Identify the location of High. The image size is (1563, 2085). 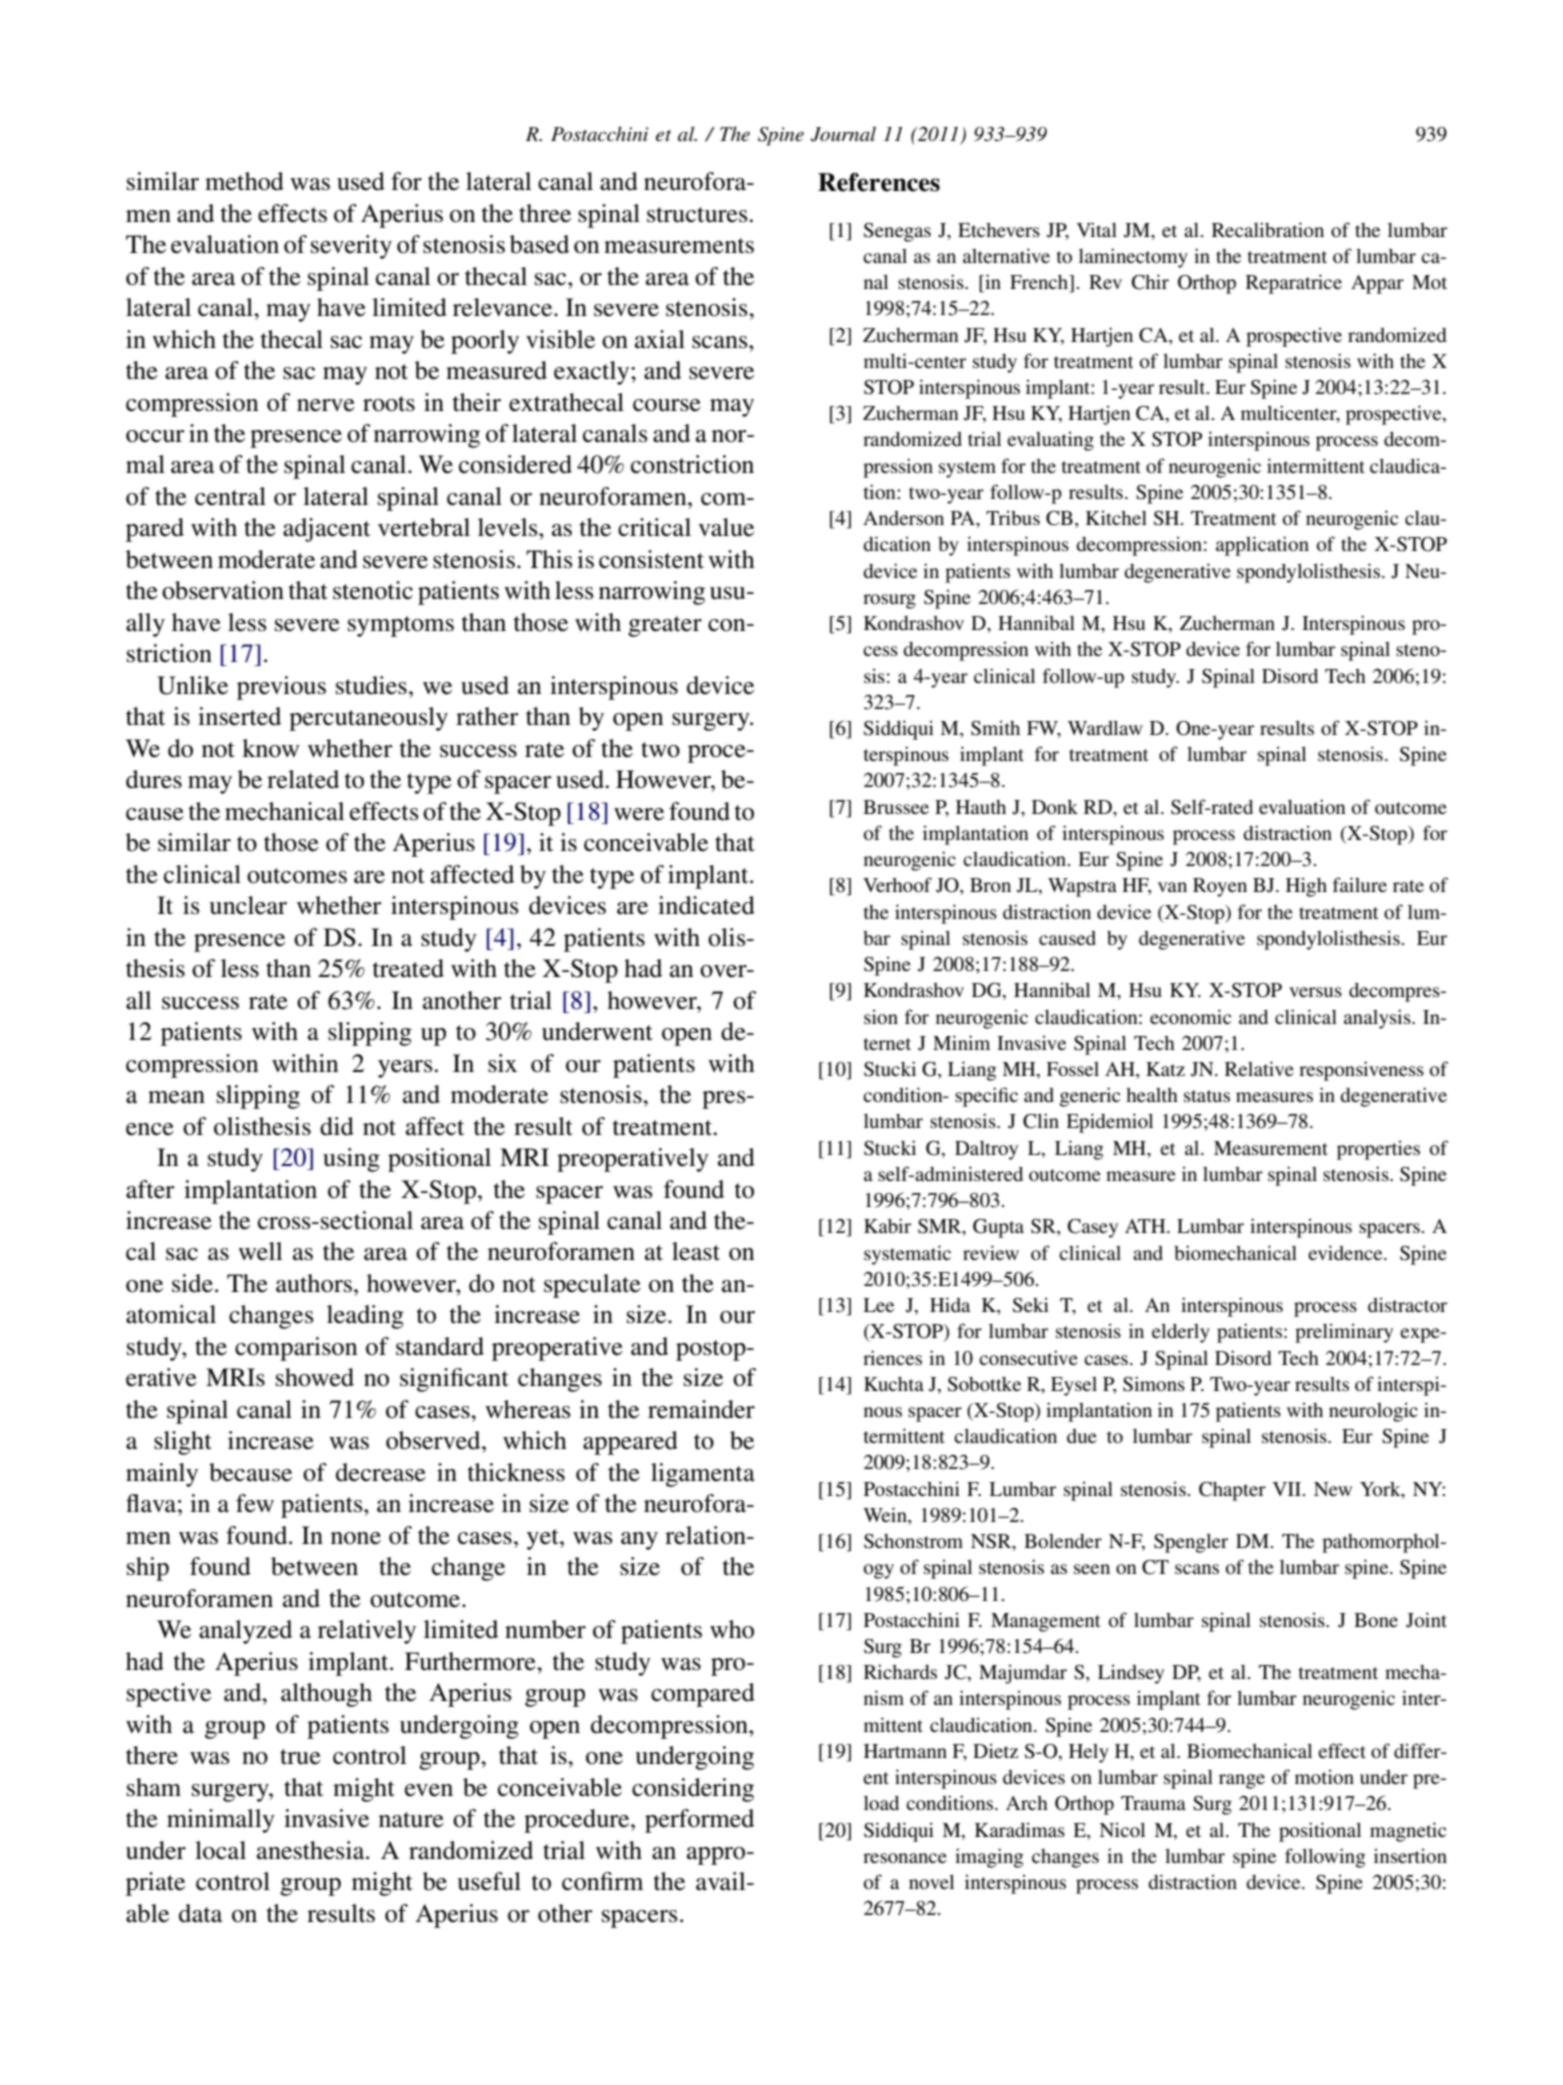
(1306, 887).
